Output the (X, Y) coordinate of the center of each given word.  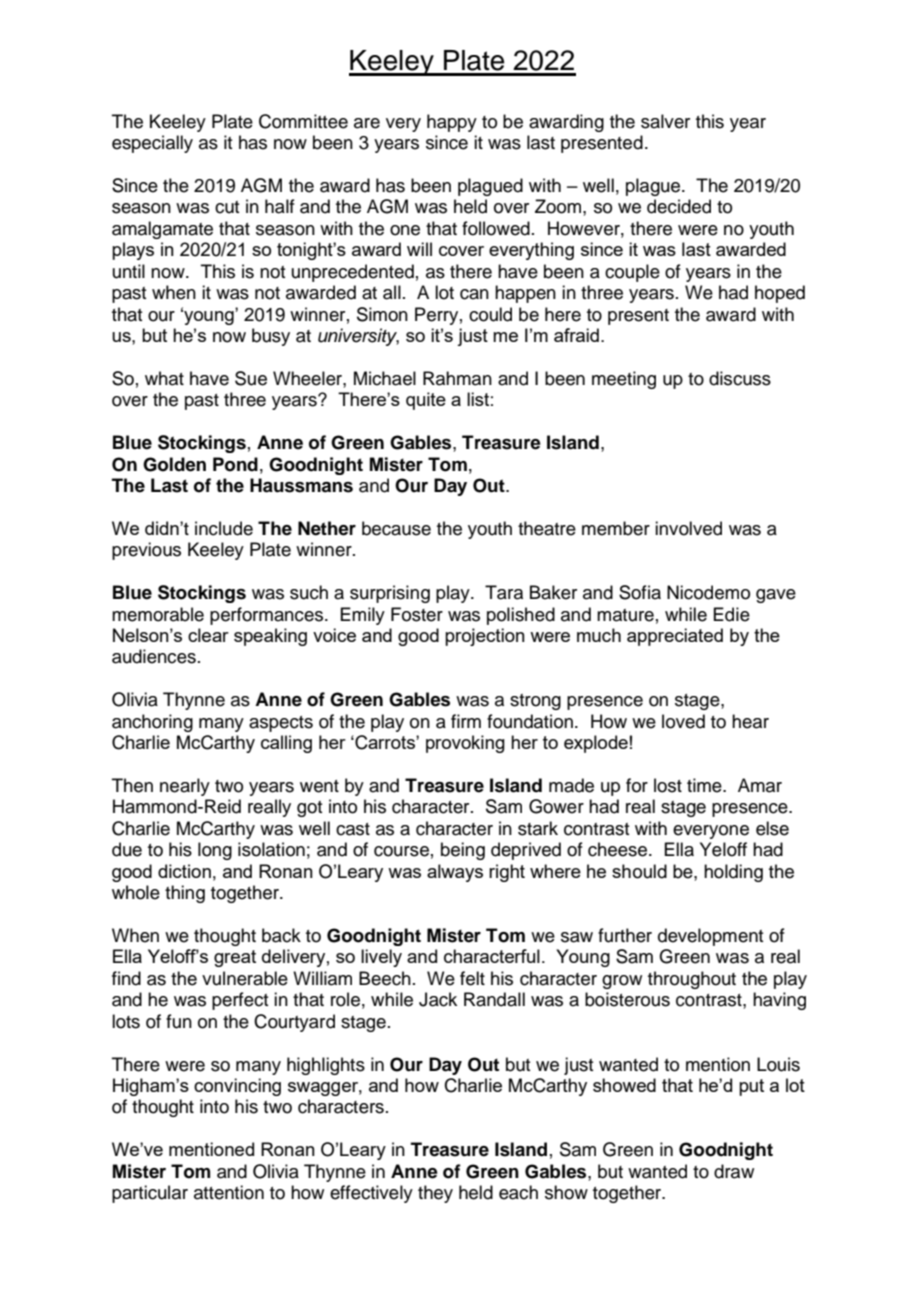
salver (665, 121)
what (164, 378)
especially (152, 144)
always (455, 873)
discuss (740, 378)
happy (452, 123)
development (710, 937)
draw (734, 1171)
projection (485, 637)
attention (229, 1192)
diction (184, 871)
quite (426, 401)
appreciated (675, 637)
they (435, 1194)
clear (208, 635)
